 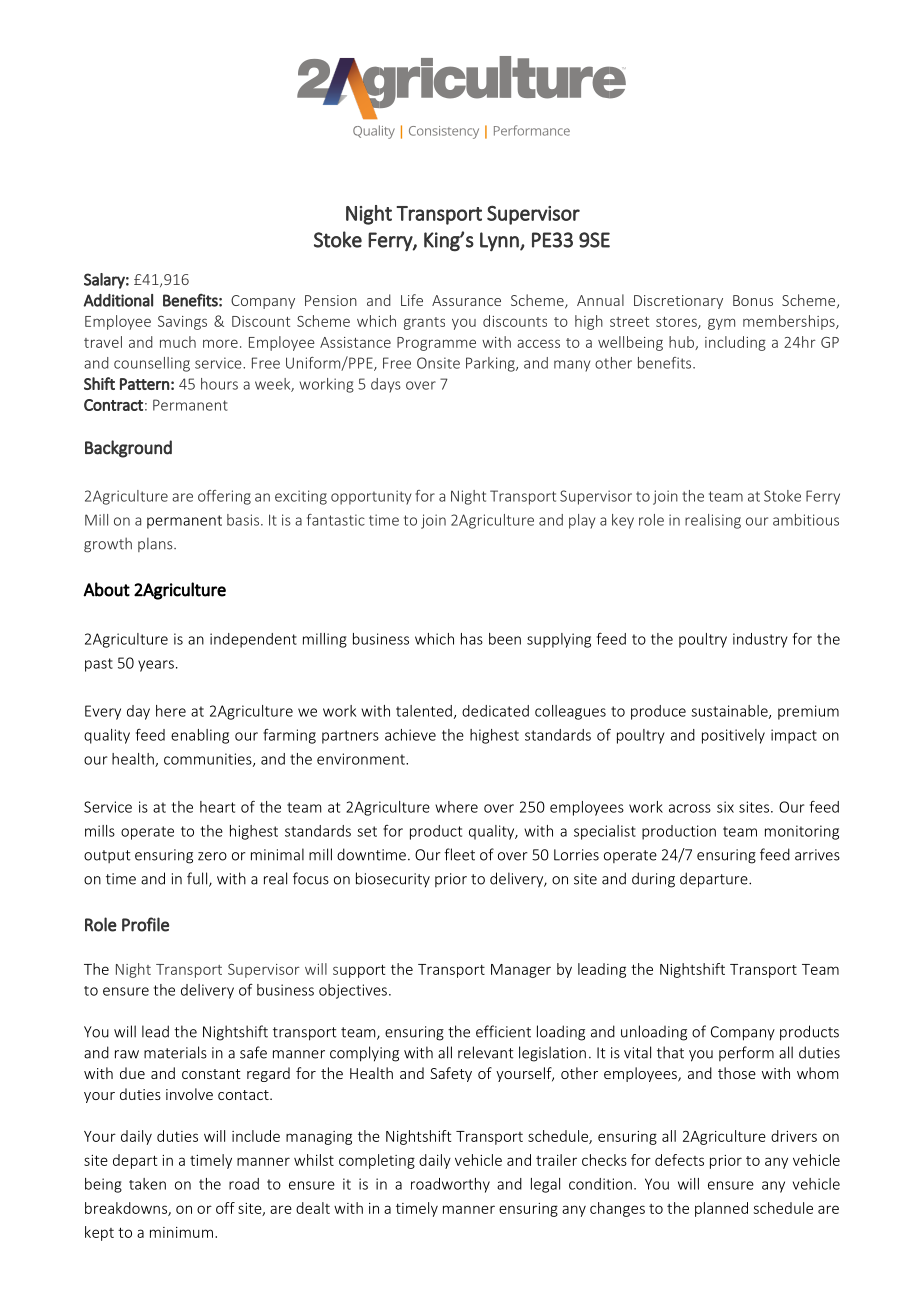 I want to click on Background, so click(x=128, y=449).
